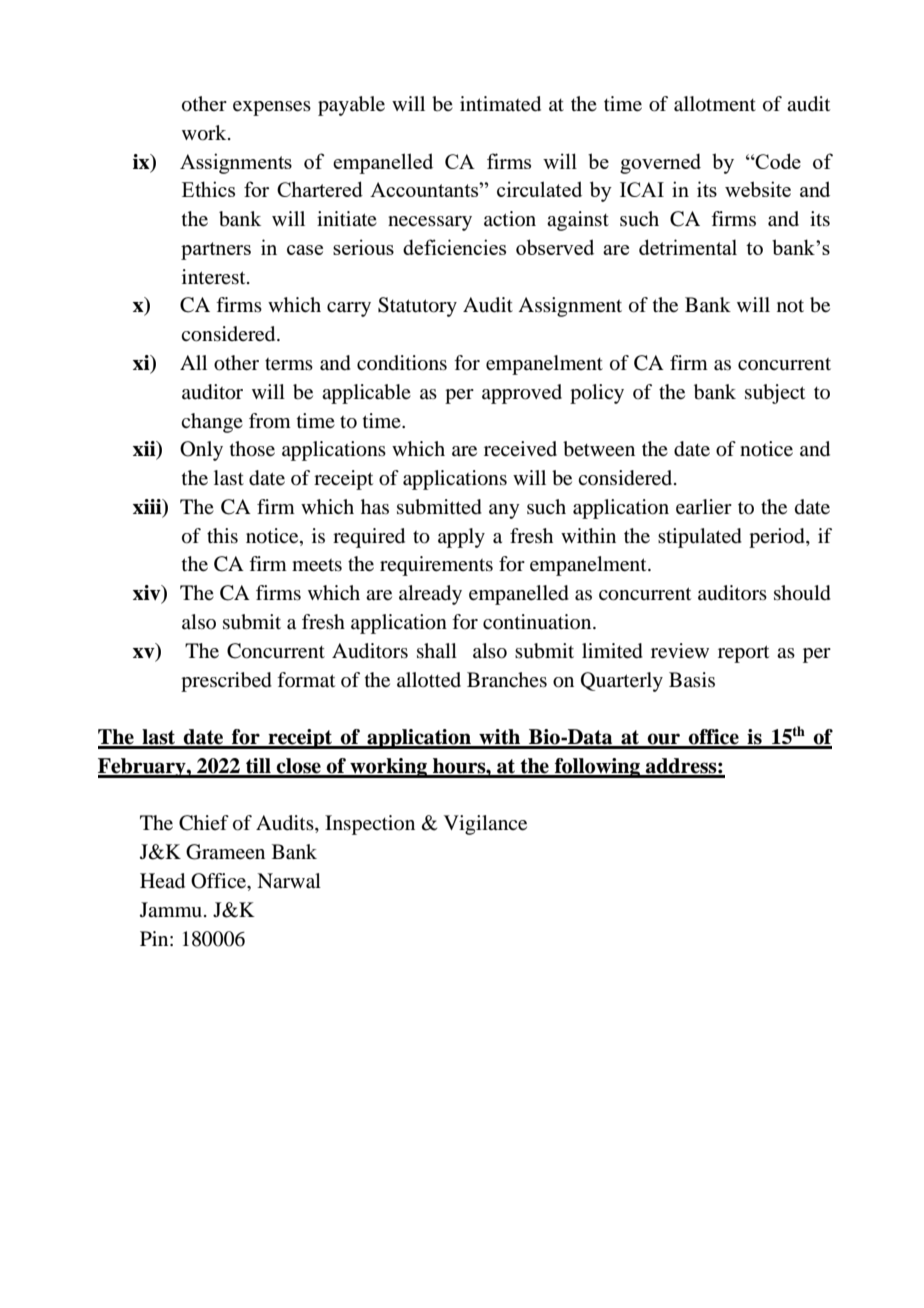 This page has height=1308, width=924. What do you see at coordinates (715, 104) in the page?
I see `allotment` at bounding box center [715, 104].
